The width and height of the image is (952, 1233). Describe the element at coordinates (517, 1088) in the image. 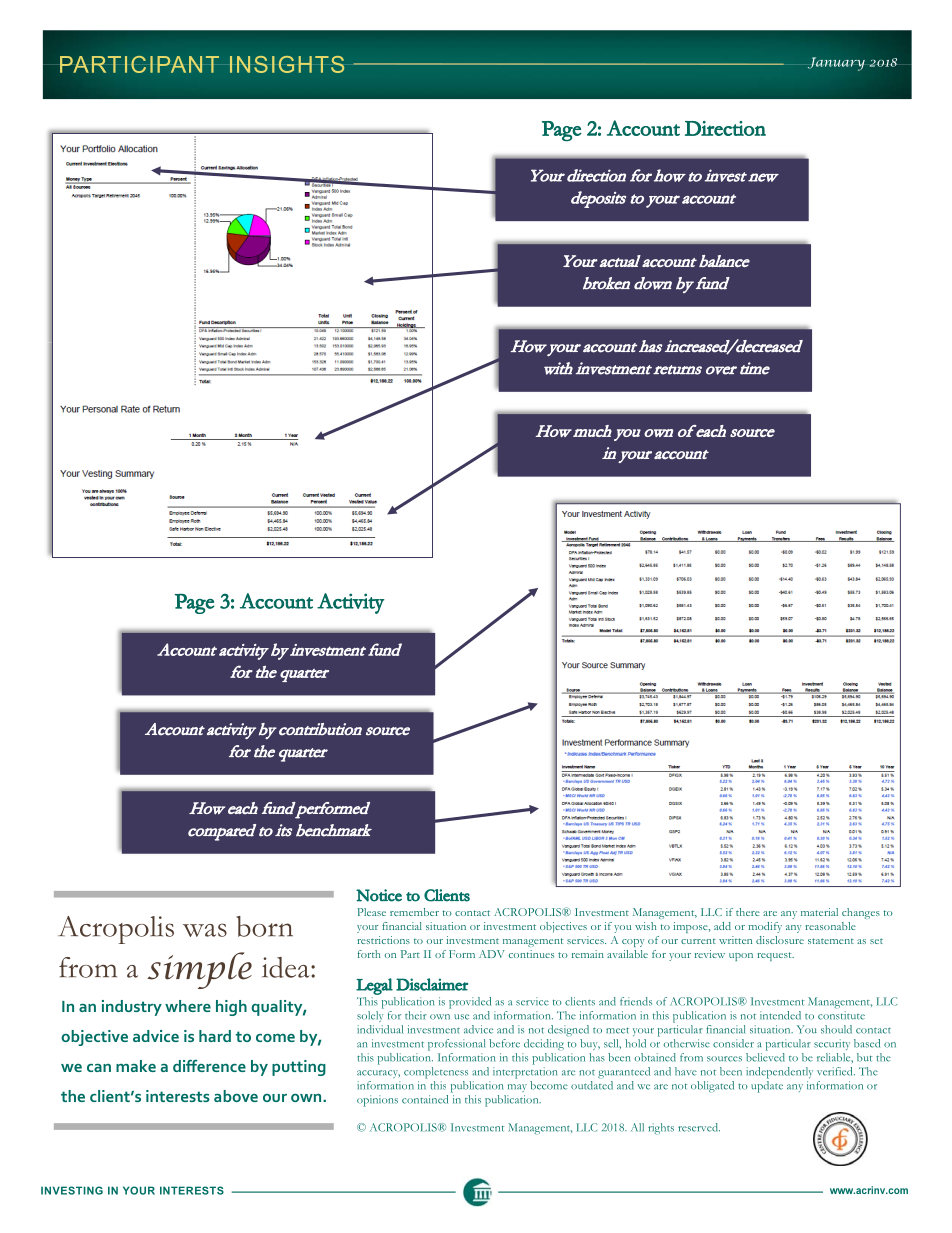

I see `may` at that location.
